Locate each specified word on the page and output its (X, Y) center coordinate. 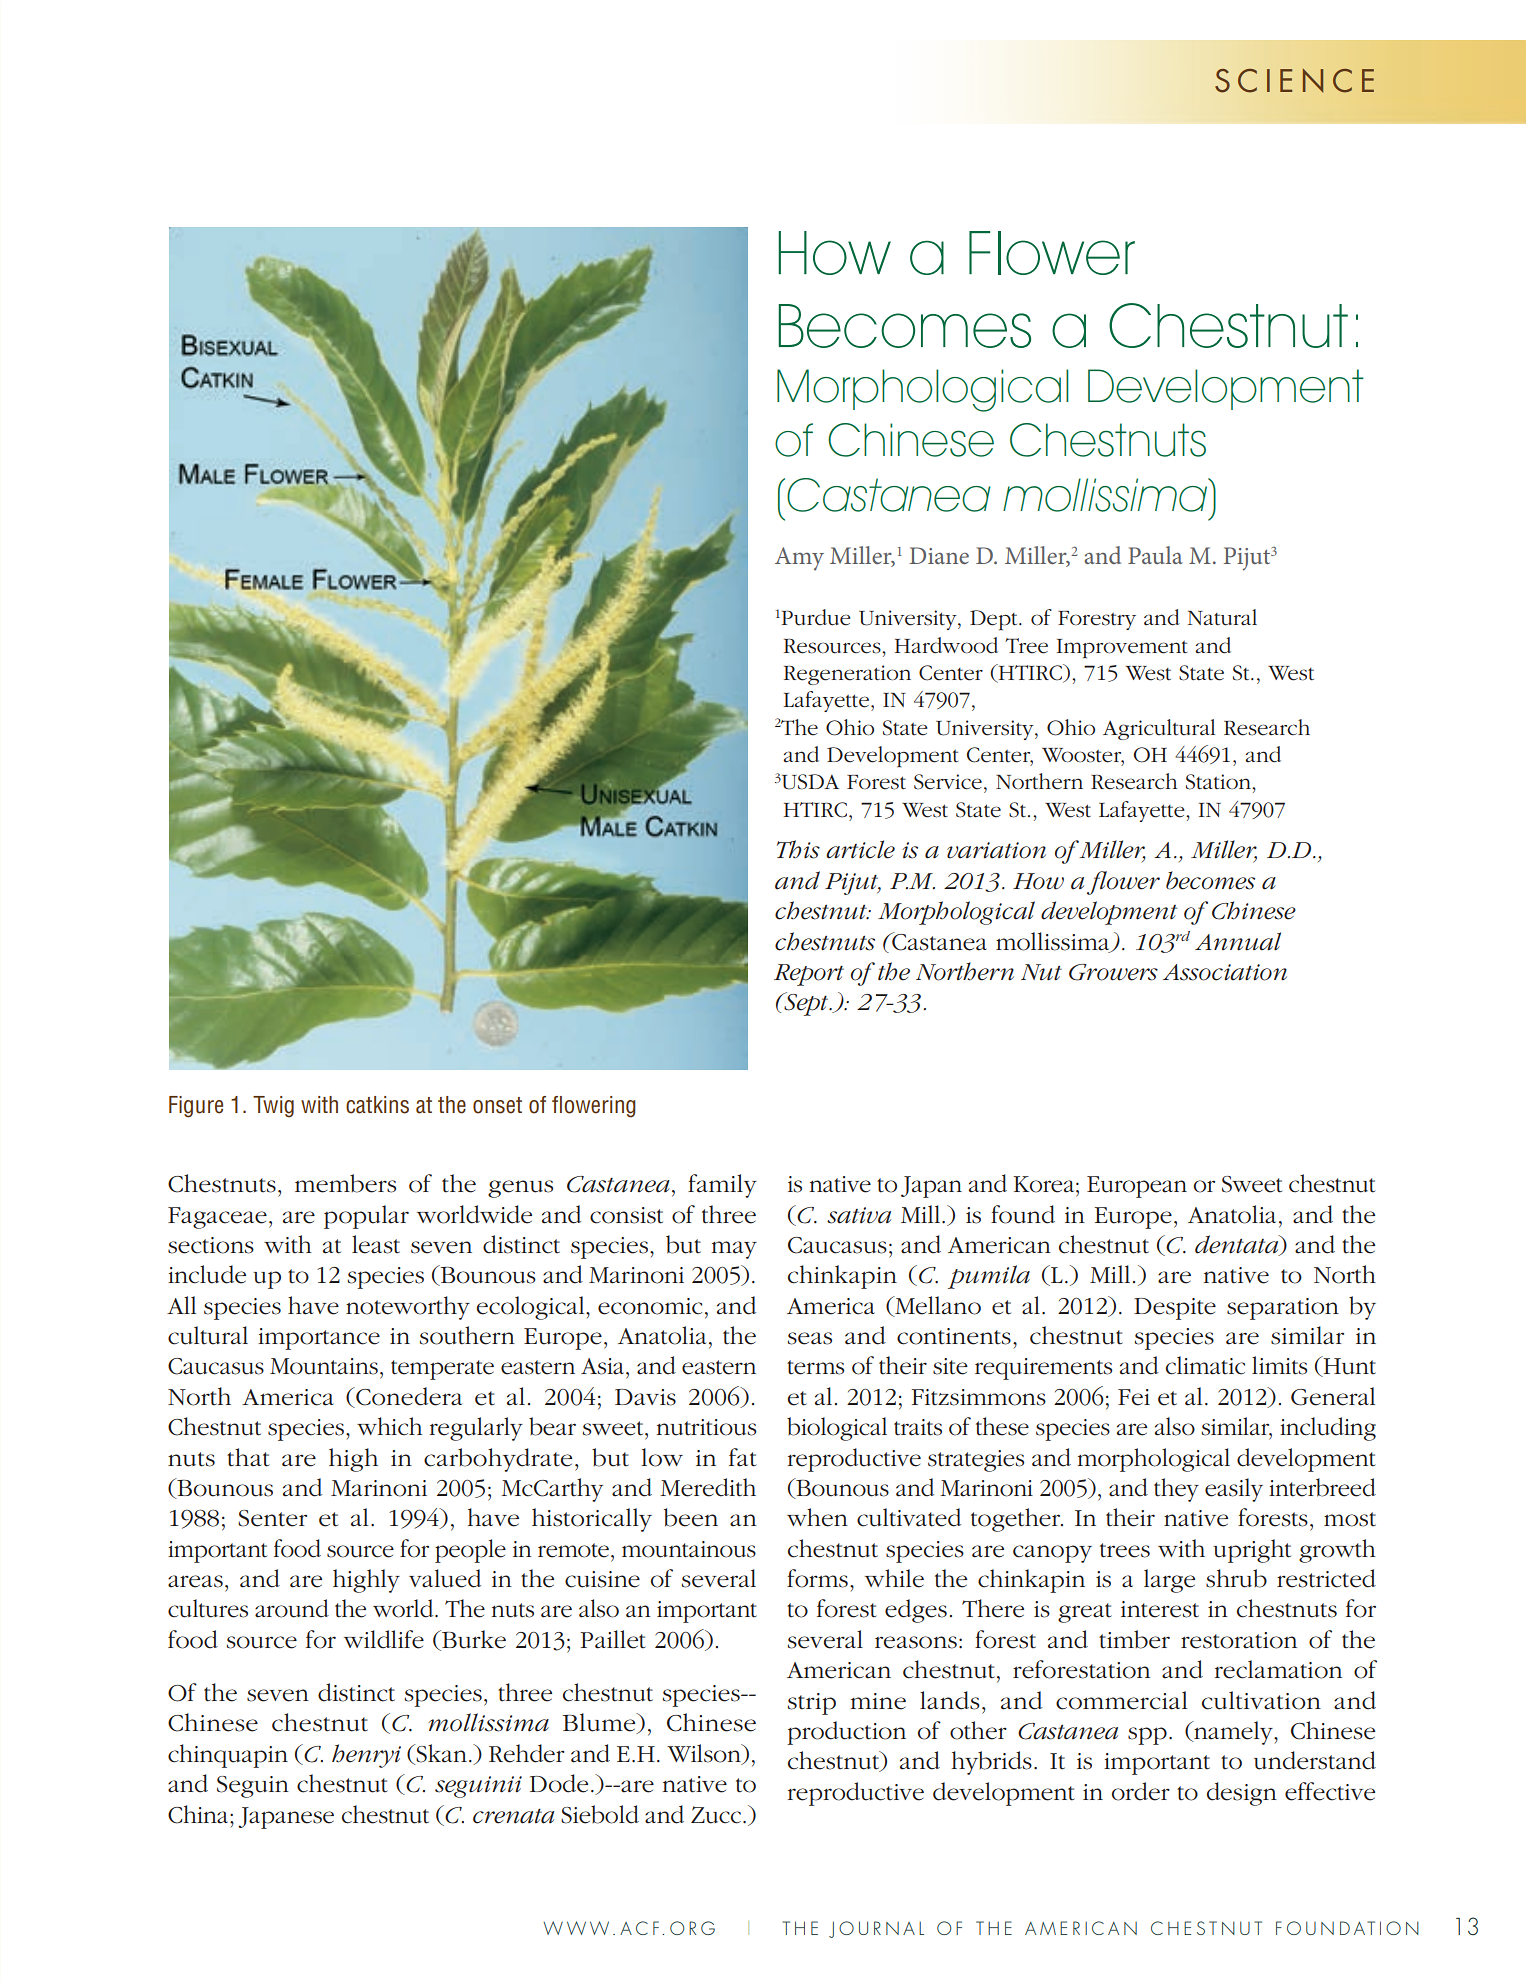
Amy (799, 559)
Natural (1222, 617)
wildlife (384, 1639)
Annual (1238, 941)
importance (319, 1339)
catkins (377, 1105)
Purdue (815, 617)
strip (812, 1704)
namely (1233, 1733)
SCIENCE (1294, 81)
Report (809, 975)
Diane (939, 555)
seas (810, 1338)
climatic (1205, 1365)
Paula (1155, 555)
